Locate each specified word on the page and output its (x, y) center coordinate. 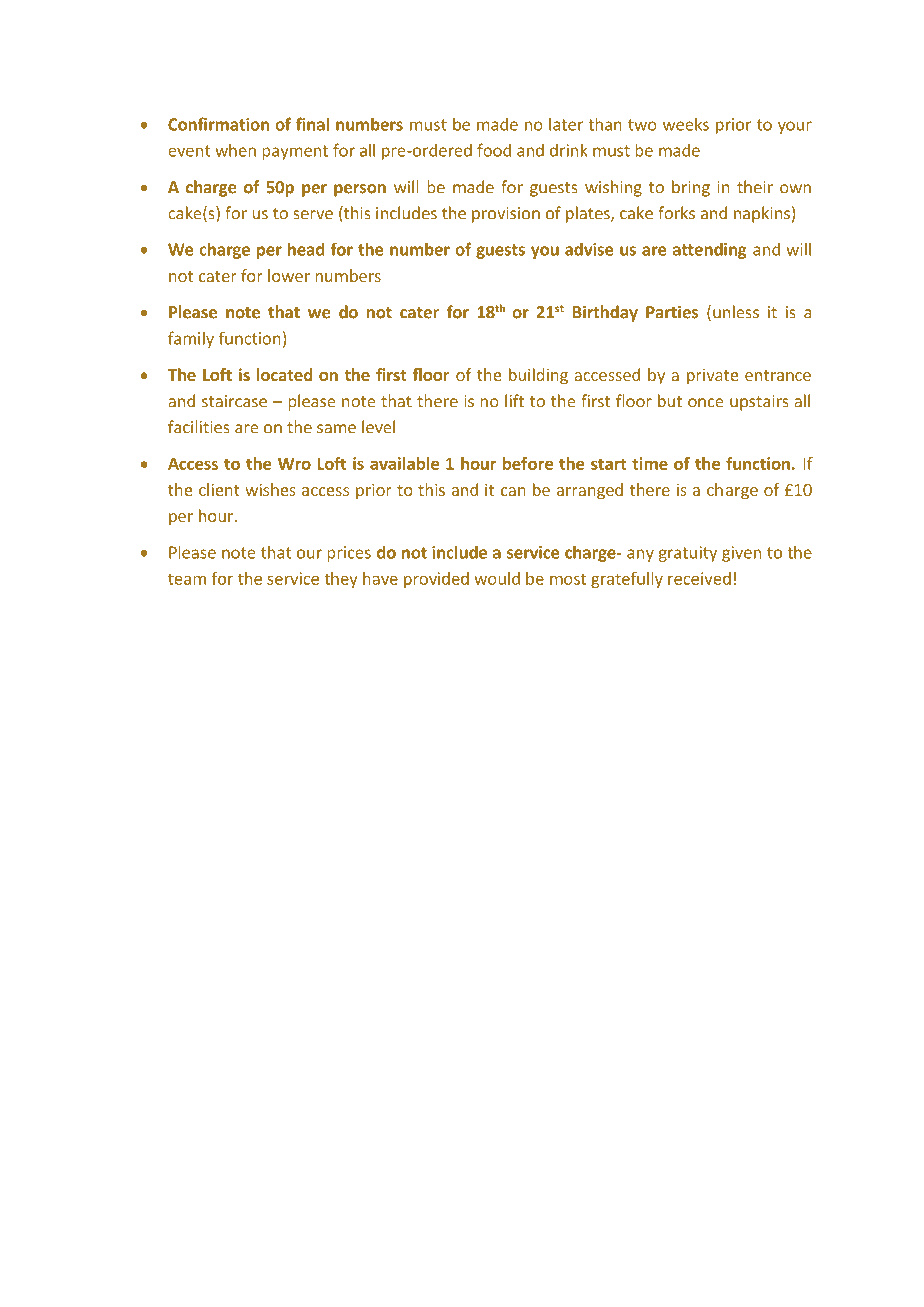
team (187, 579)
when (235, 150)
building (538, 376)
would (497, 578)
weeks (686, 124)
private (712, 377)
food (494, 150)
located (284, 374)
